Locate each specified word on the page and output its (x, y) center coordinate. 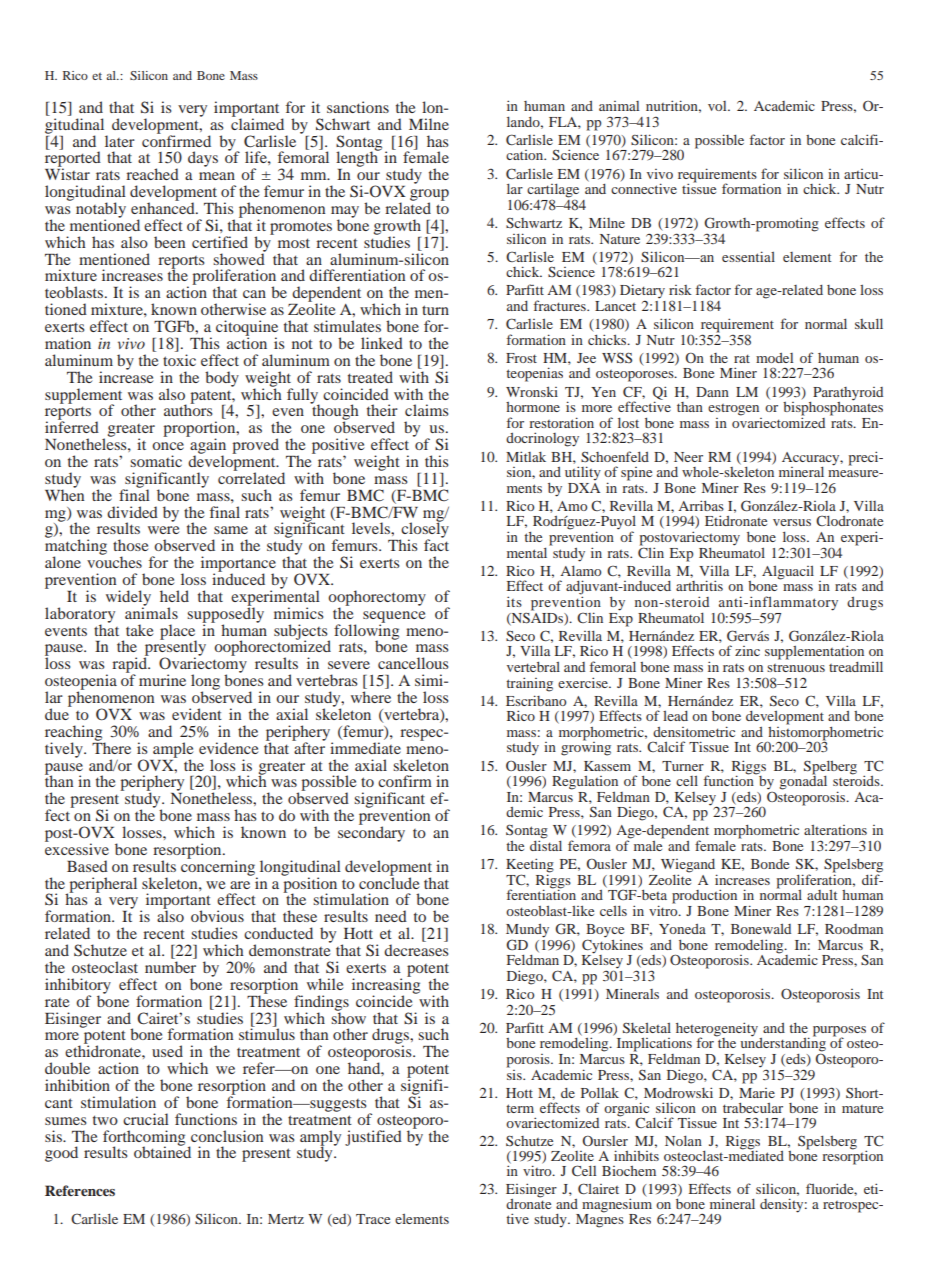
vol (718, 106)
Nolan (683, 1141)
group (429, 196)
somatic (156, 461)
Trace (373, 1219)
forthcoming (144, 1139)
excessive (77, 848)
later (120, 141)
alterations (835, 830)
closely (424, 530)
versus (792, 522)
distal (546, 844)
